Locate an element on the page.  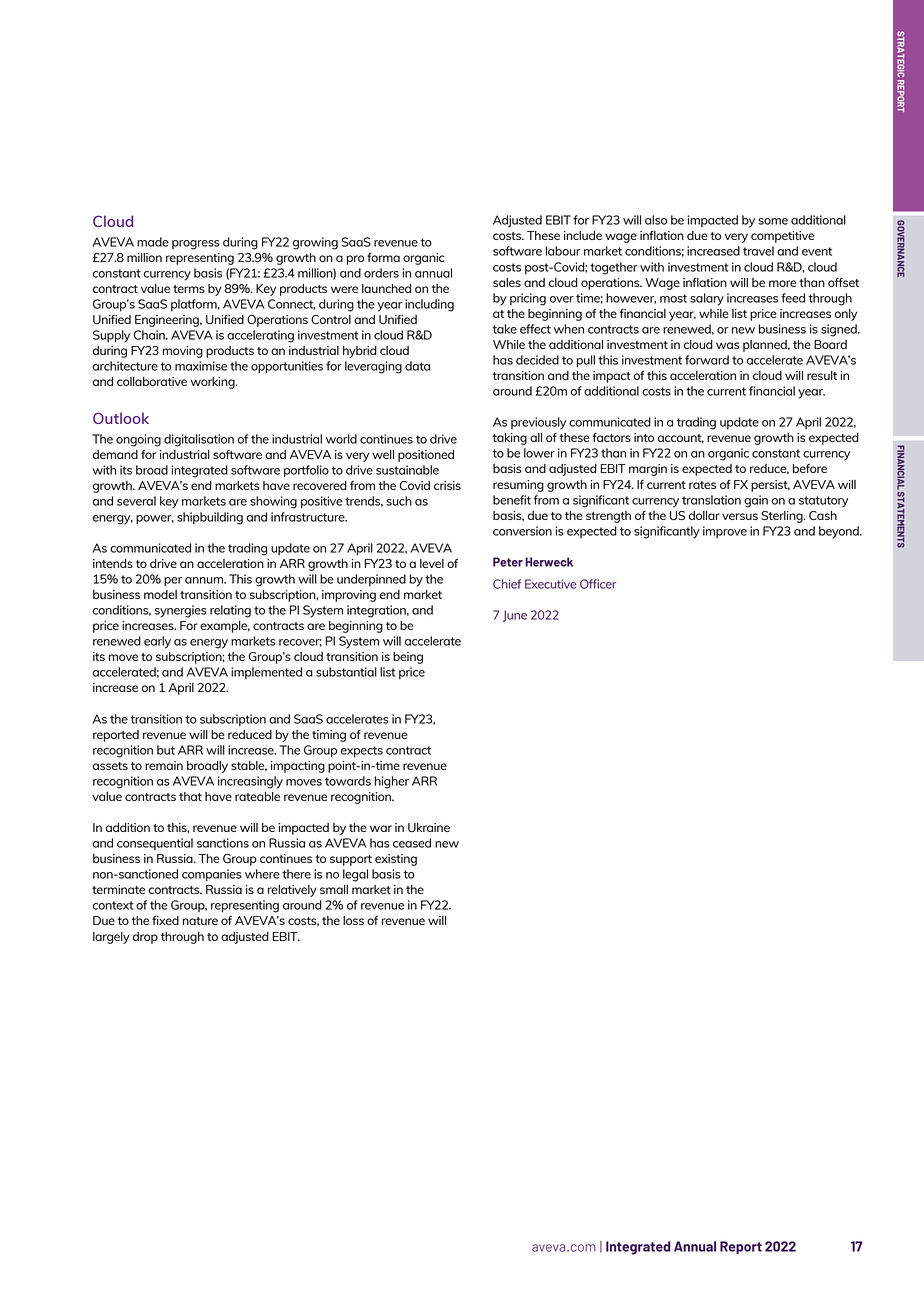
nature is located at coordinates (200, 921).
